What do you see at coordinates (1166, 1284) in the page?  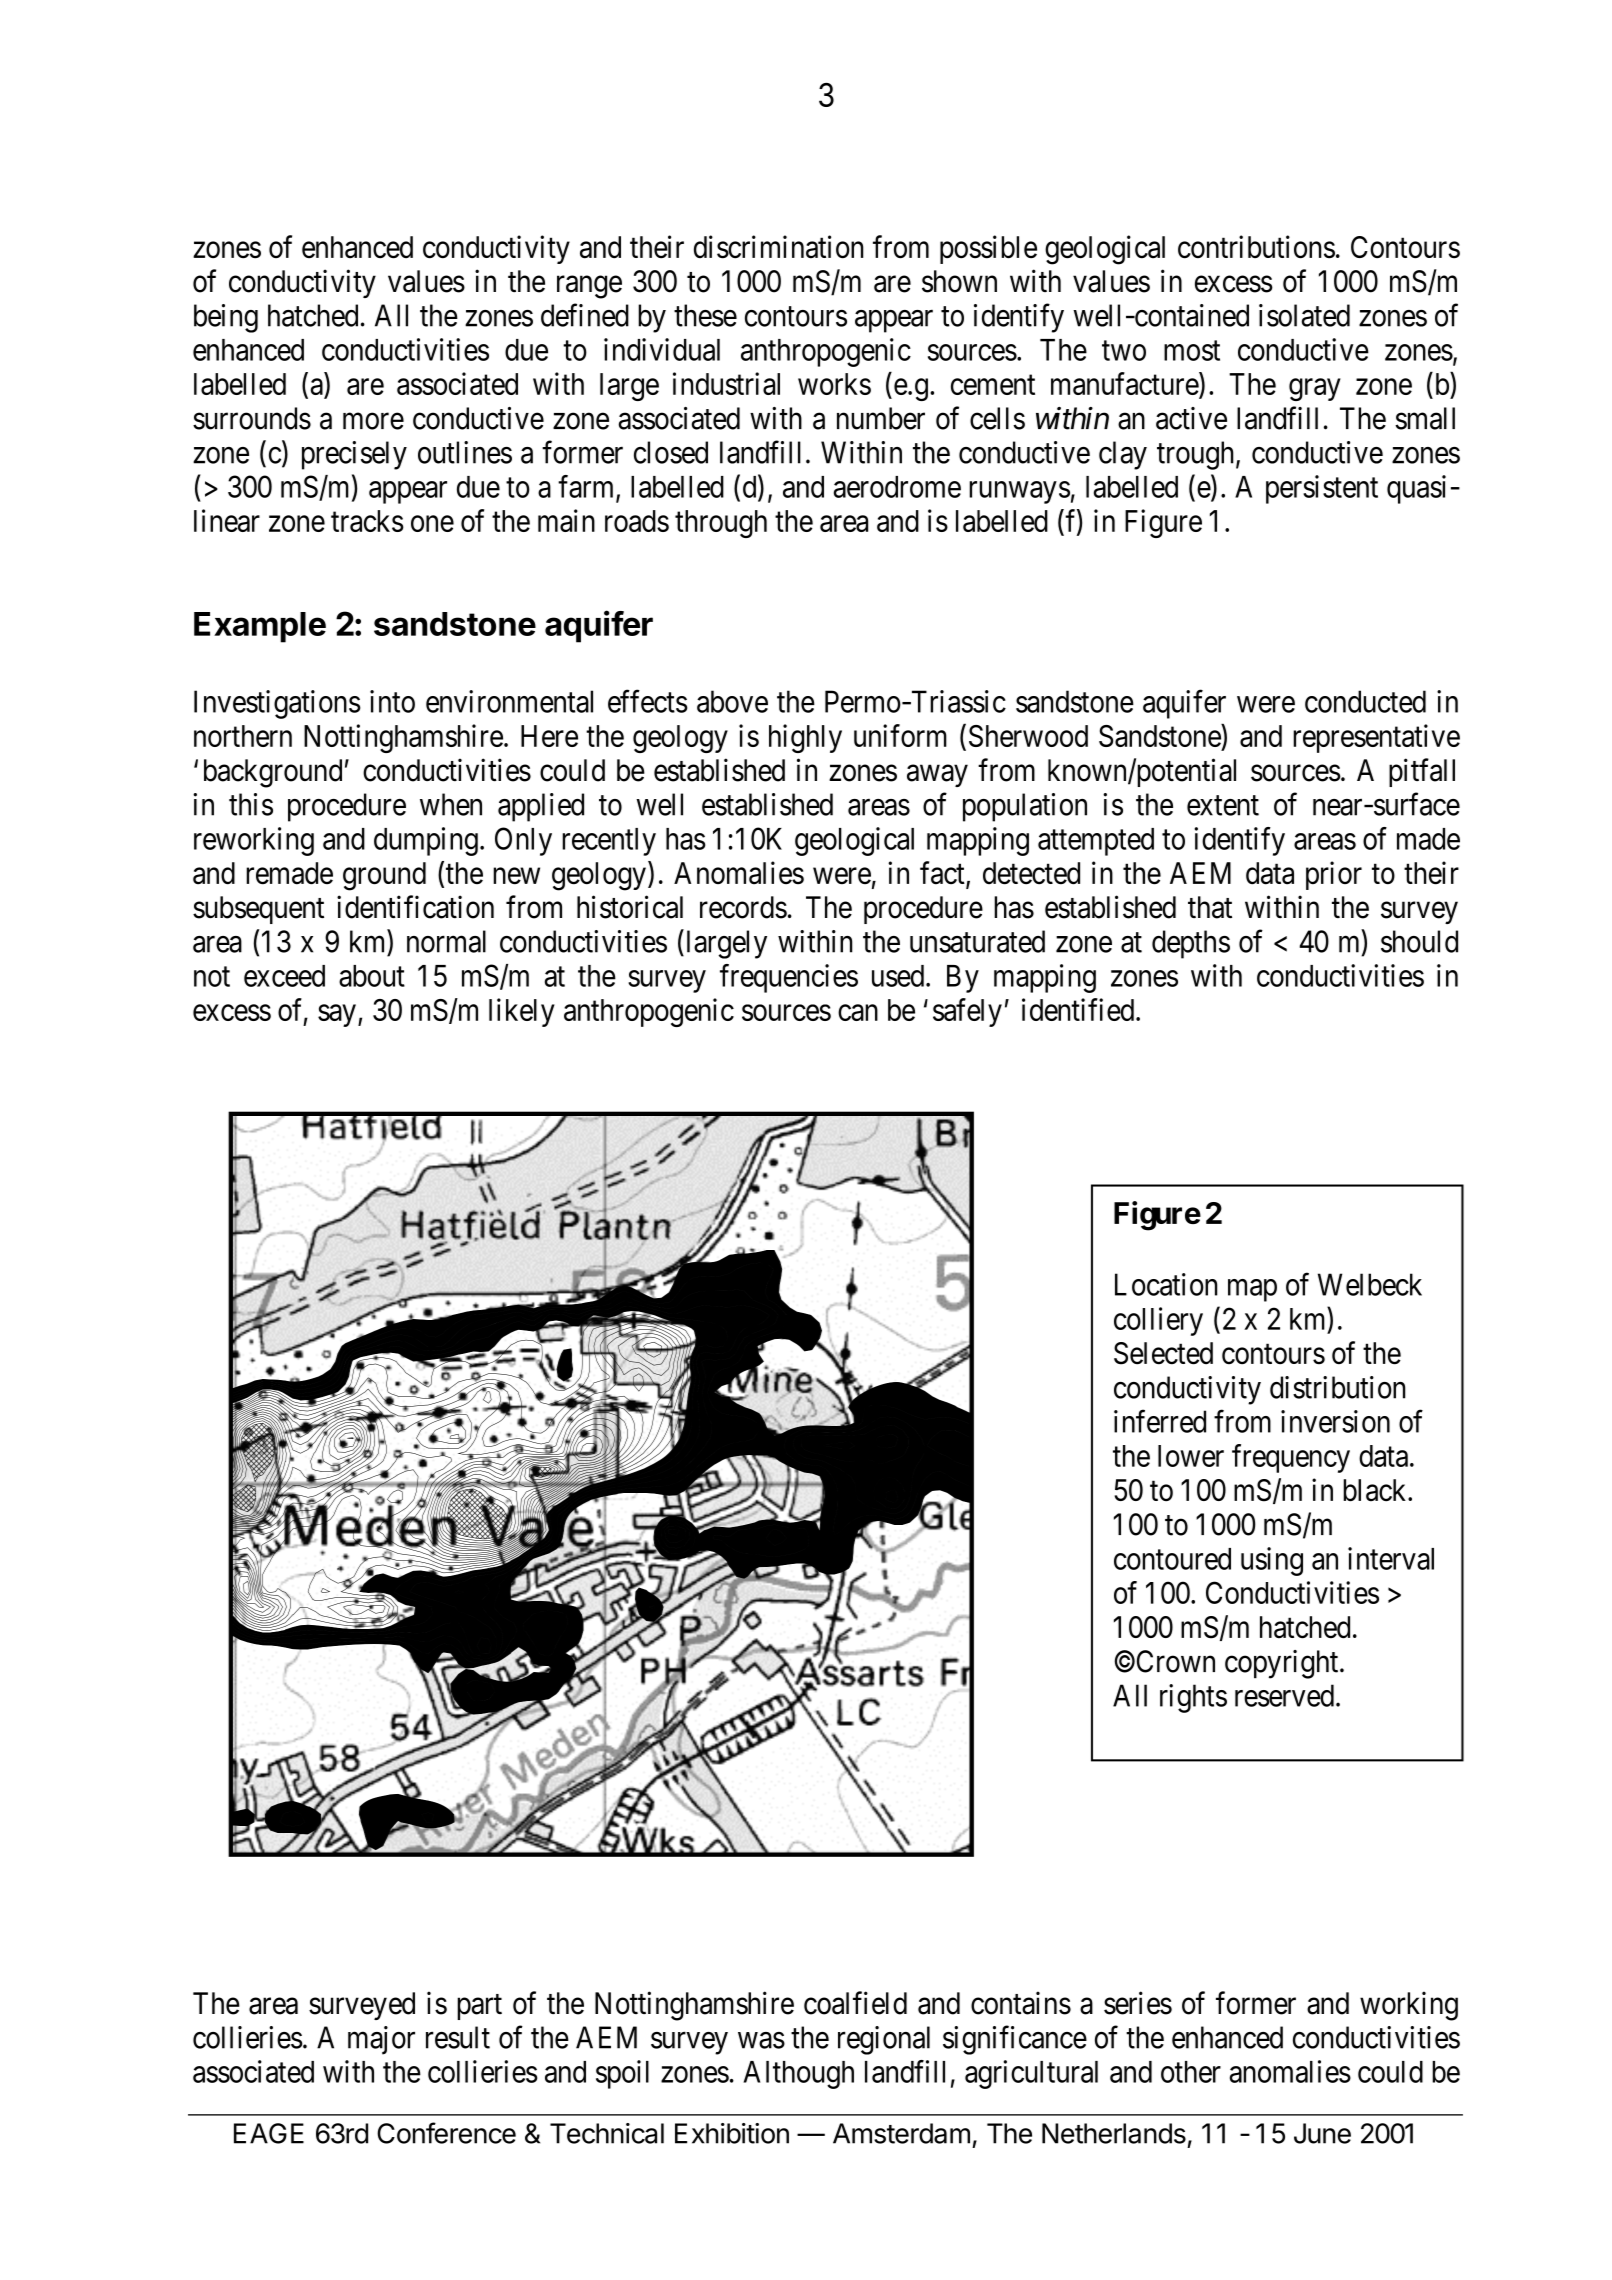 I see `Location` at bounding box center [1166, 1284].
